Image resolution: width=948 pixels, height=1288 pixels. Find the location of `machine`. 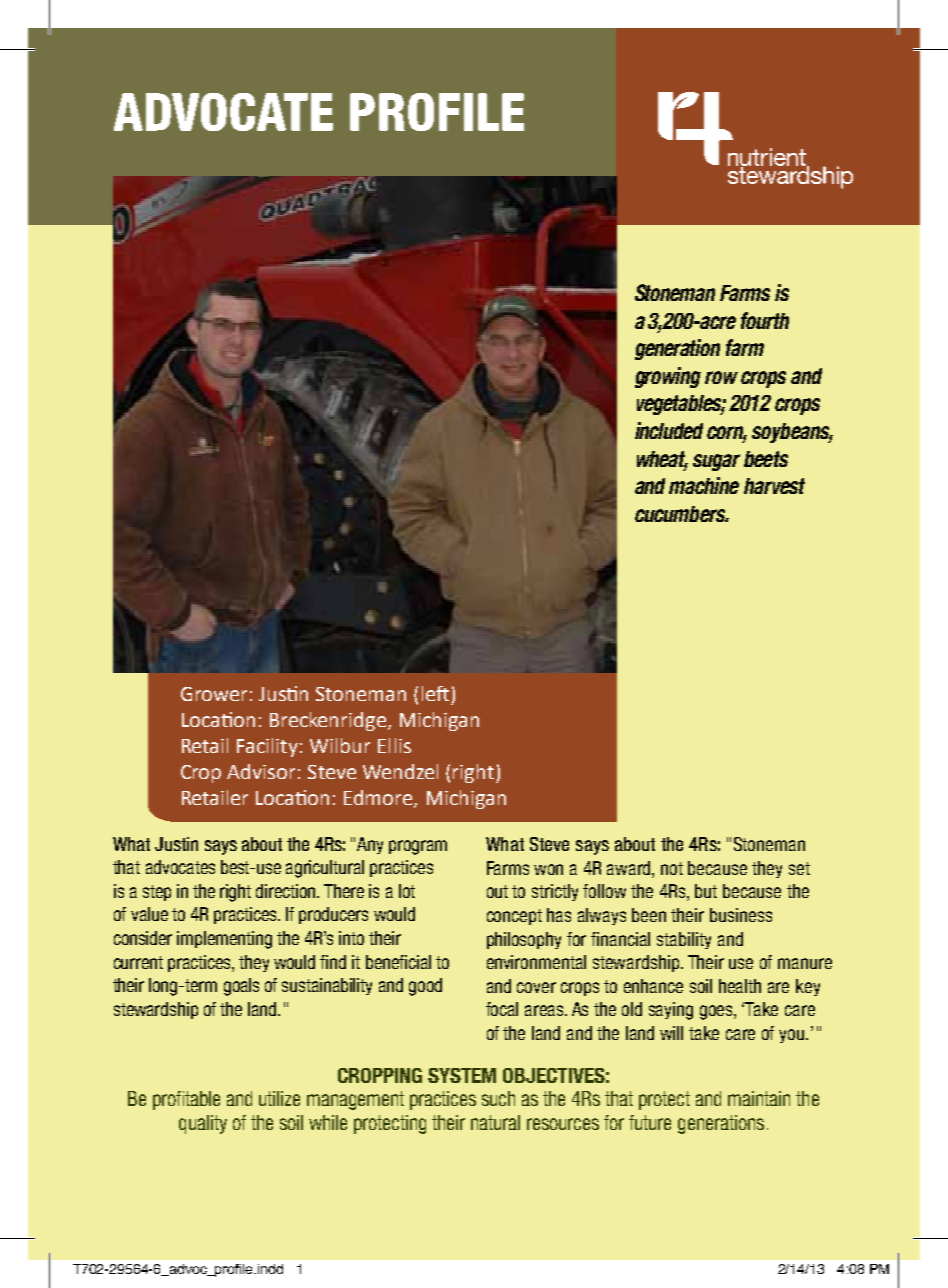

machine is located at coordinates (704, 485).
